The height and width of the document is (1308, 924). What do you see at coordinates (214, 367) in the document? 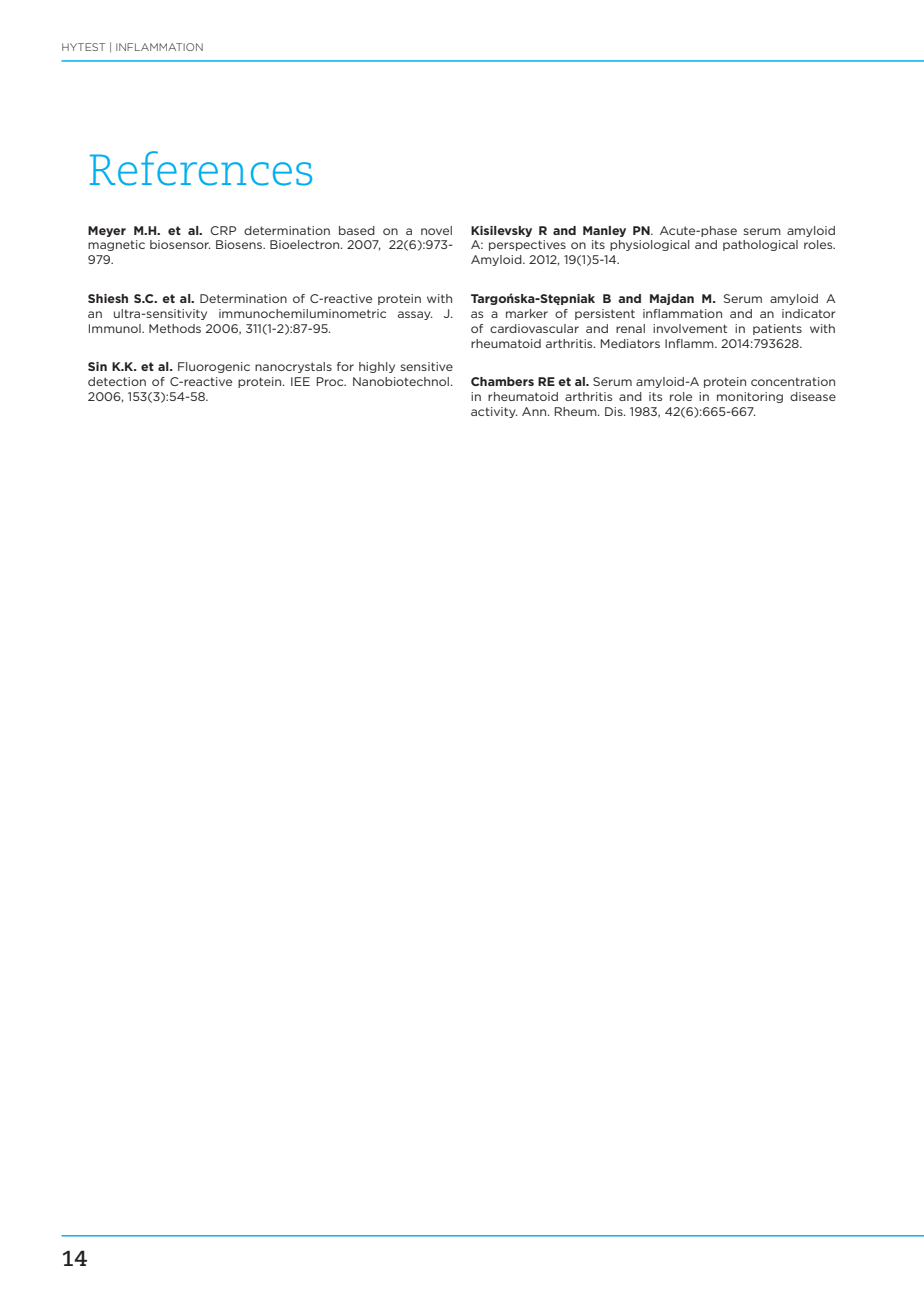
I see `Fluorogenic` at bounding box center [214, 367].
